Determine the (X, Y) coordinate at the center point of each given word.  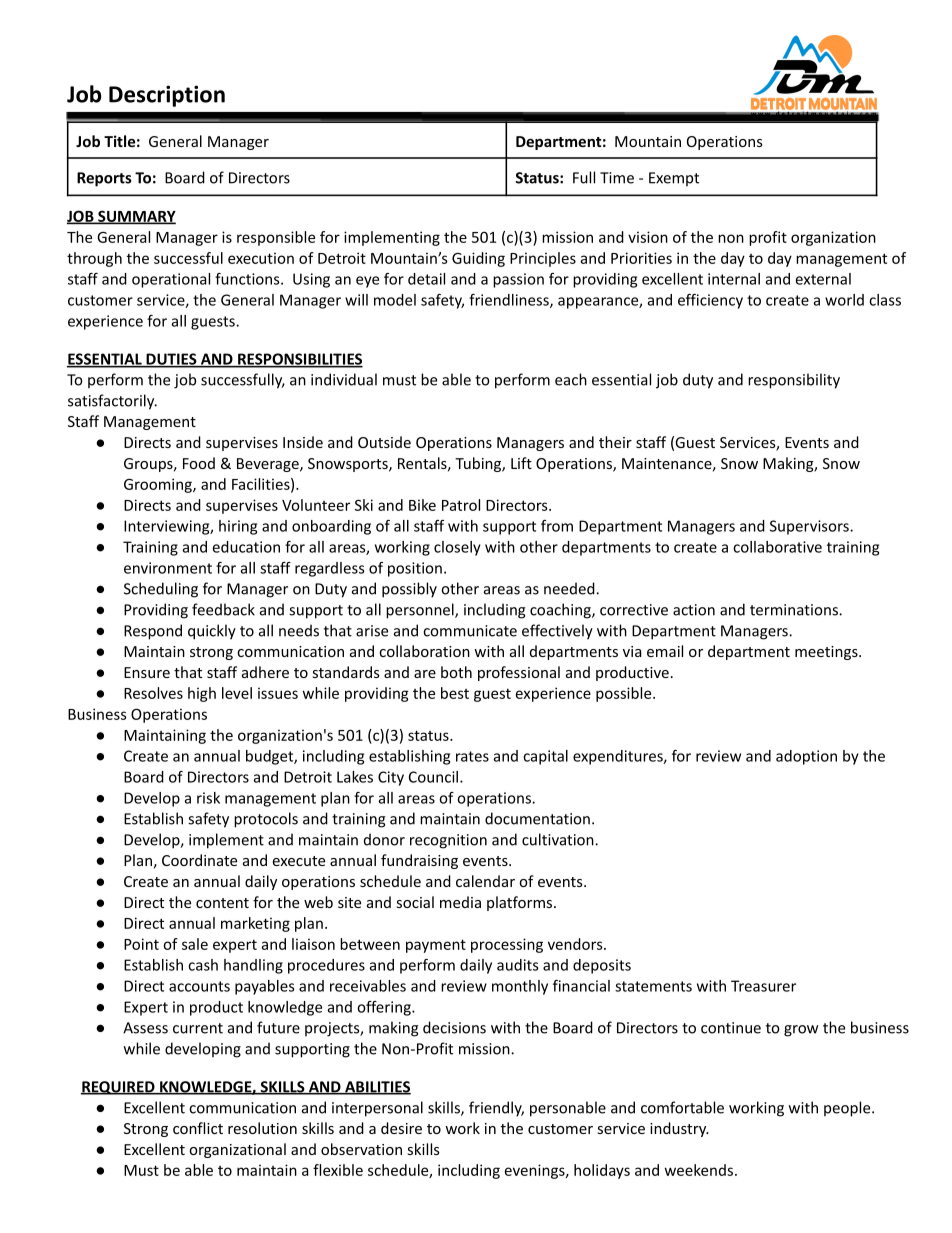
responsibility (794, 381)
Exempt (674, 179)
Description (167, 96)
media (460, 902)
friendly (496, 1109)
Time (617, 178)
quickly (212, 632)
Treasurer (763, 986)
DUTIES (171, 360)
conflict (198, 1128)
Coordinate (199, 860)
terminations (795, 610)
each (571, 379)
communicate (470, 631)
